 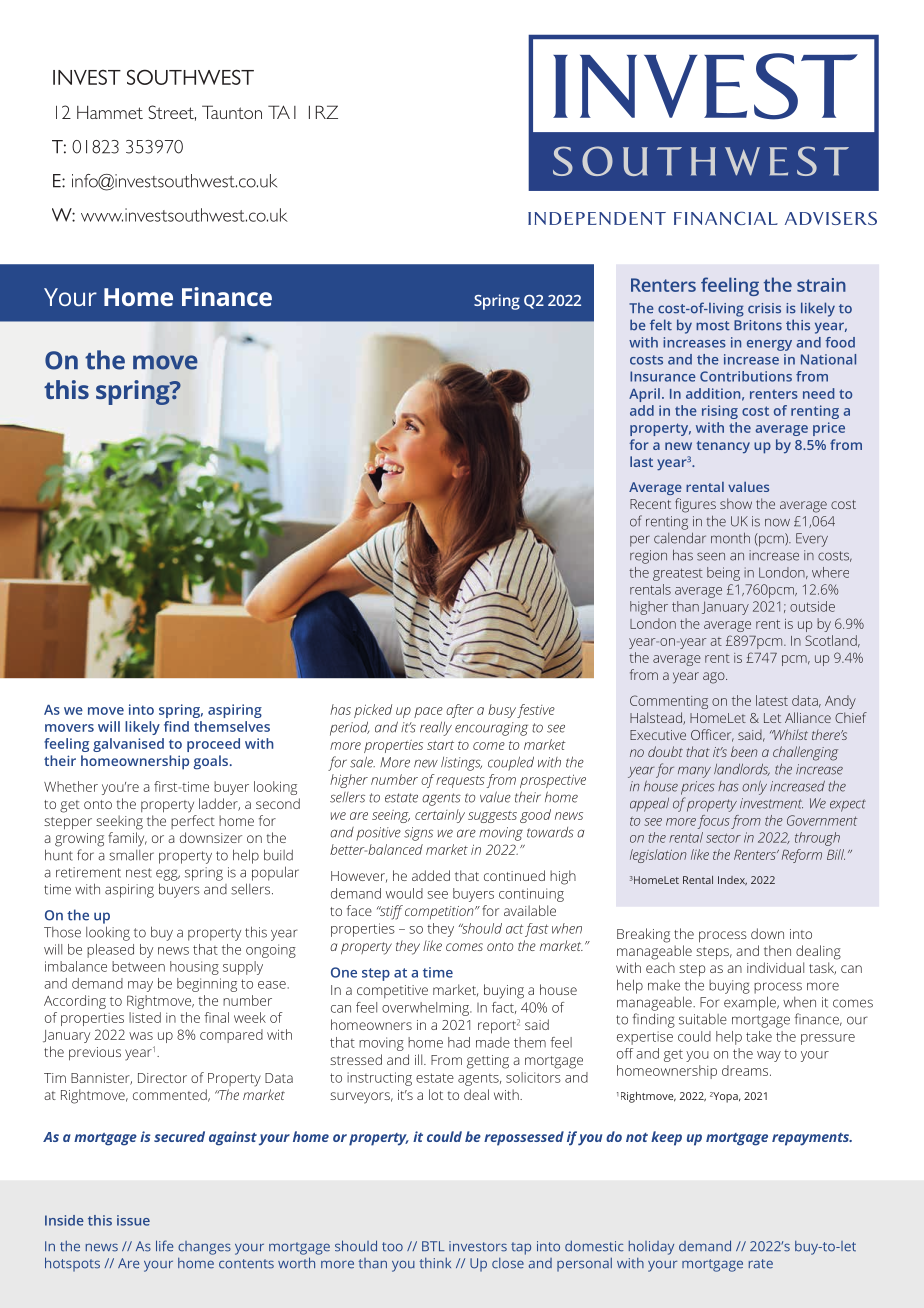 What do you see at coordinates (128, 745) in the screenshot?
I see `galvanised` at bounding box center [128, 745].
